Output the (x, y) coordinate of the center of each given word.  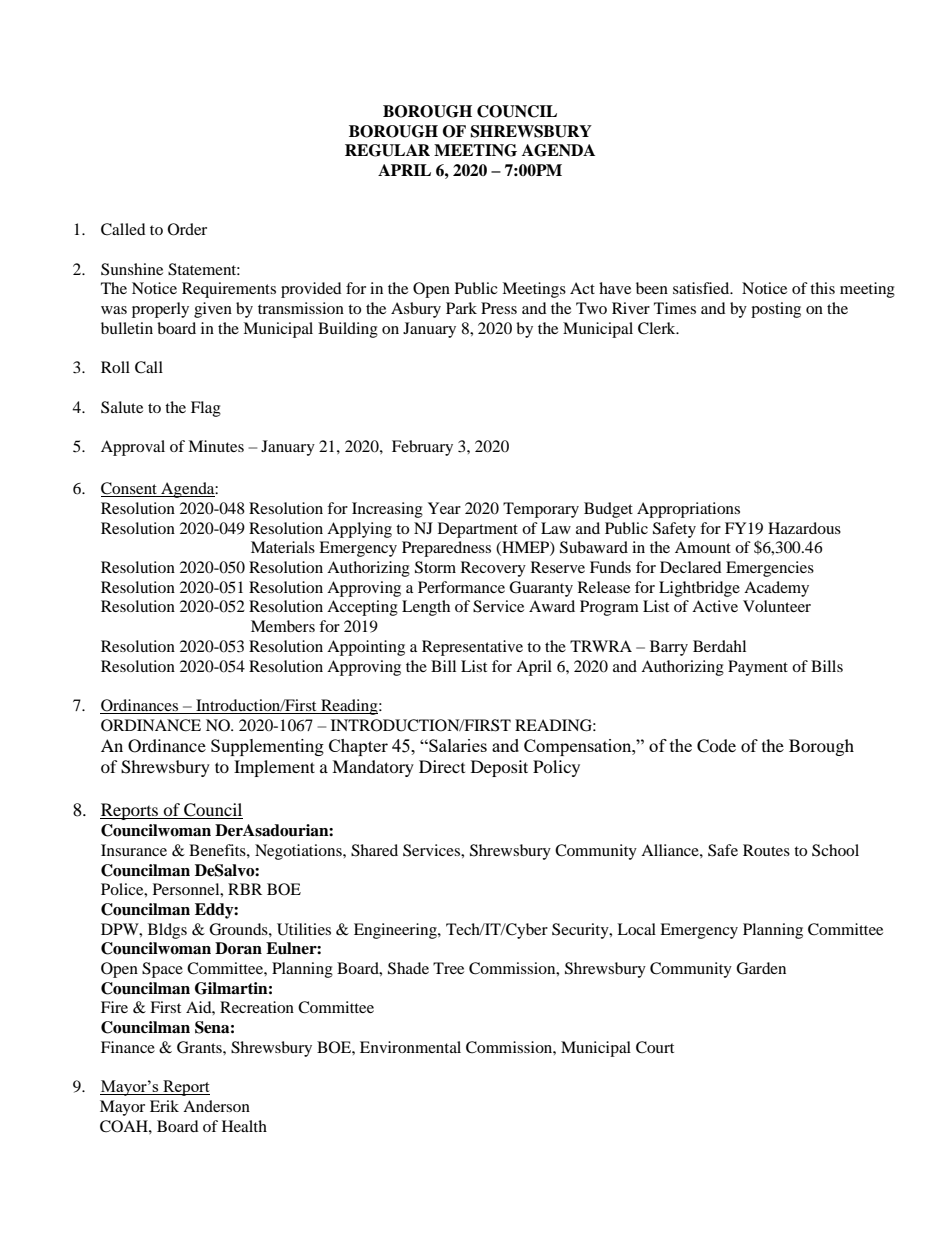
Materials (283, 547)
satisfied (702, 288)
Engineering (396, 931)
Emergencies (770, 569)
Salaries (457, 745)
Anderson (216, 1106)
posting (776, 310)
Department (478, 530)
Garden (761, 968)
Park (461, 308)
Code (716, 746)
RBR (245, 889)
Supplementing (267, 747)
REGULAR (387, 150)
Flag (206, 409)
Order (187, 229)
